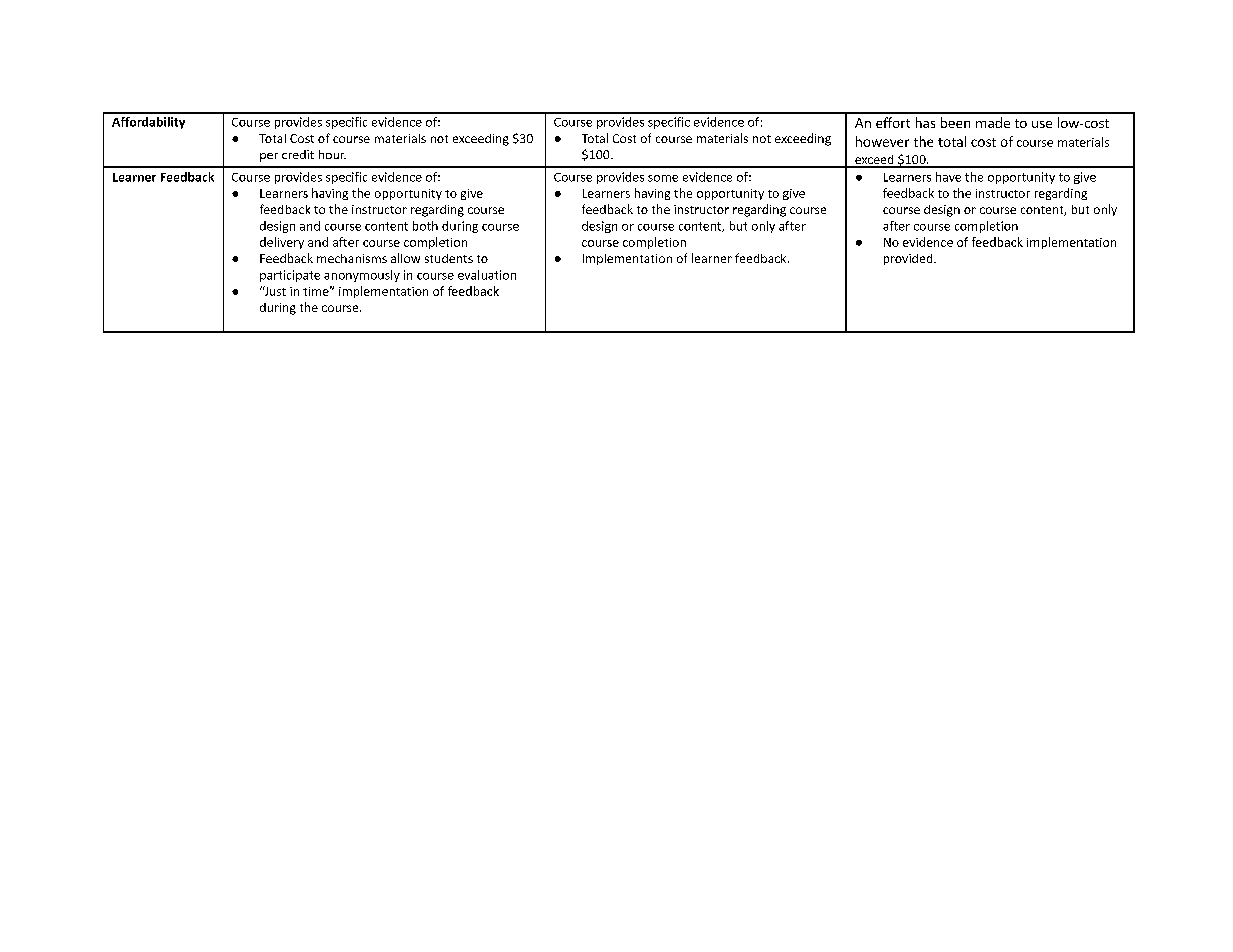 This page has height=952, width=1233. I want to click on both, so click(425, 226).
